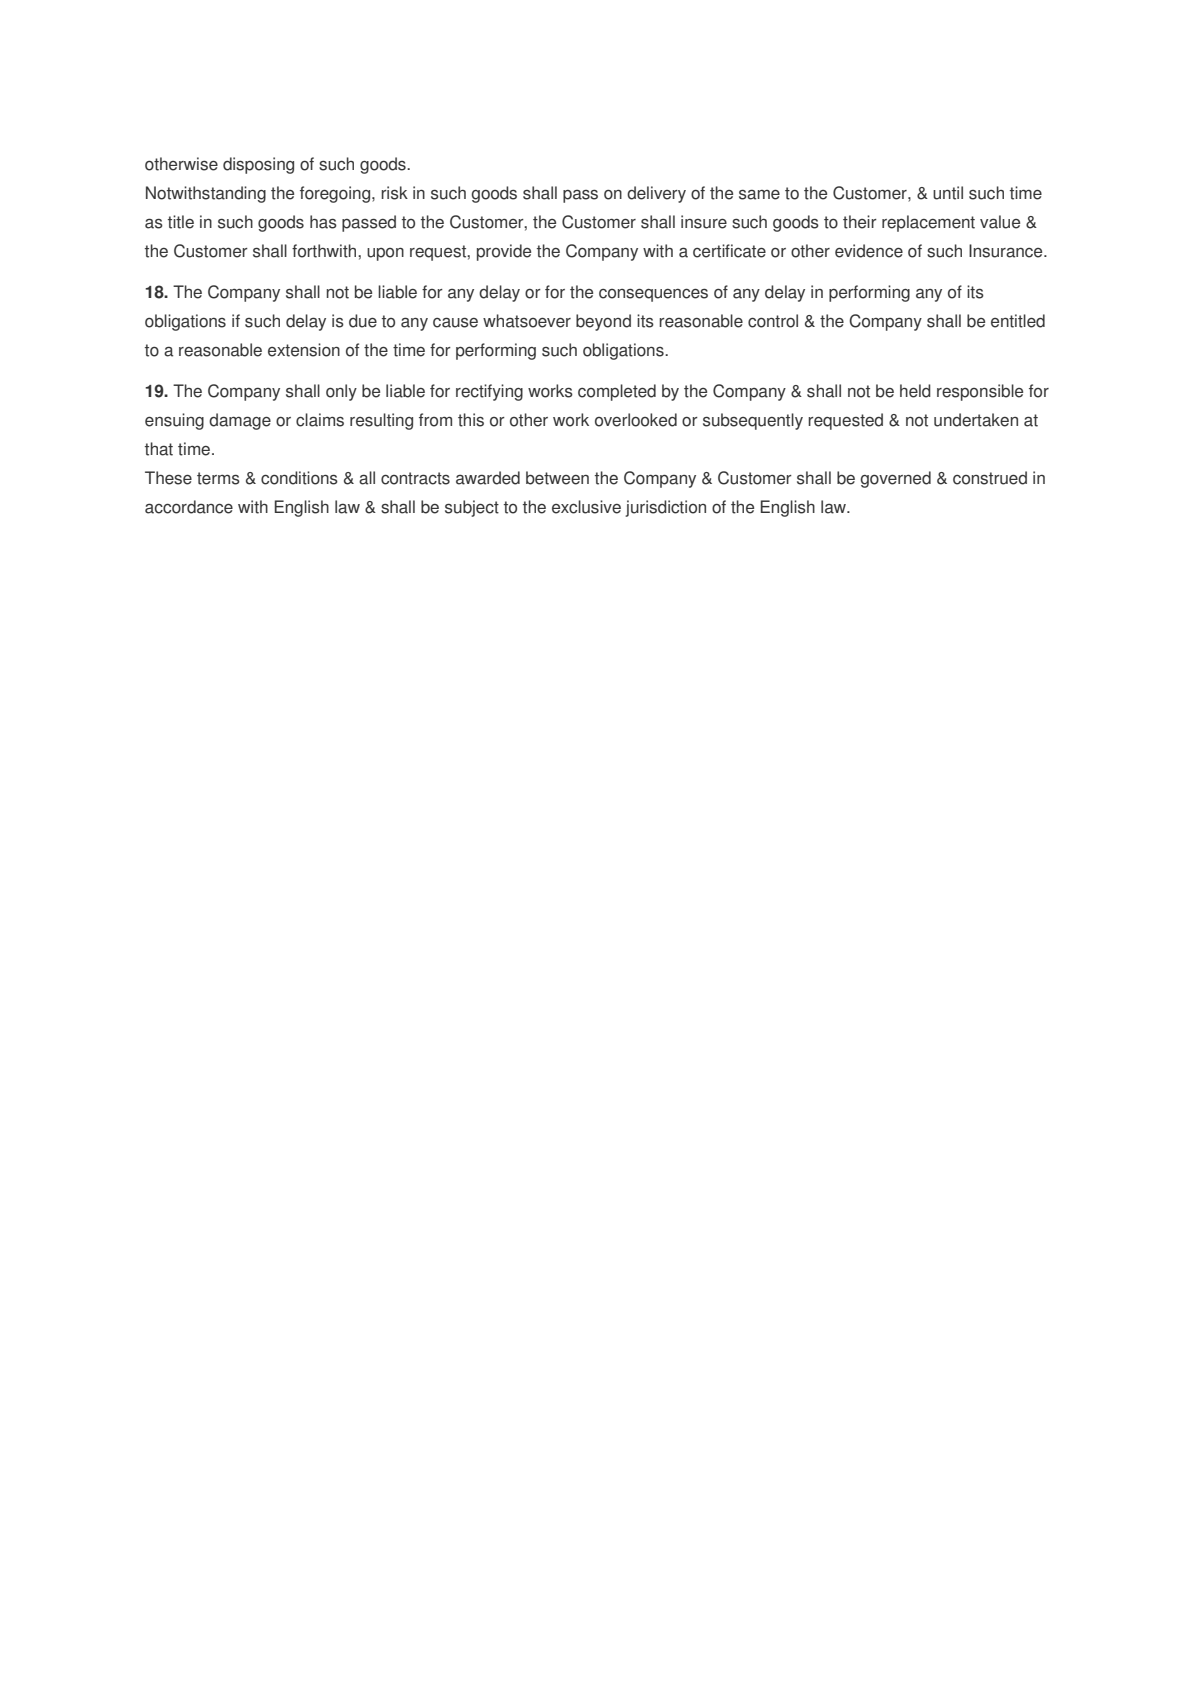 This screenshot has width=1198, height=1695. What do you see at coordinates (869, 251) in the screenshot?
I see `evidence` at bounding box center [869, 251].
